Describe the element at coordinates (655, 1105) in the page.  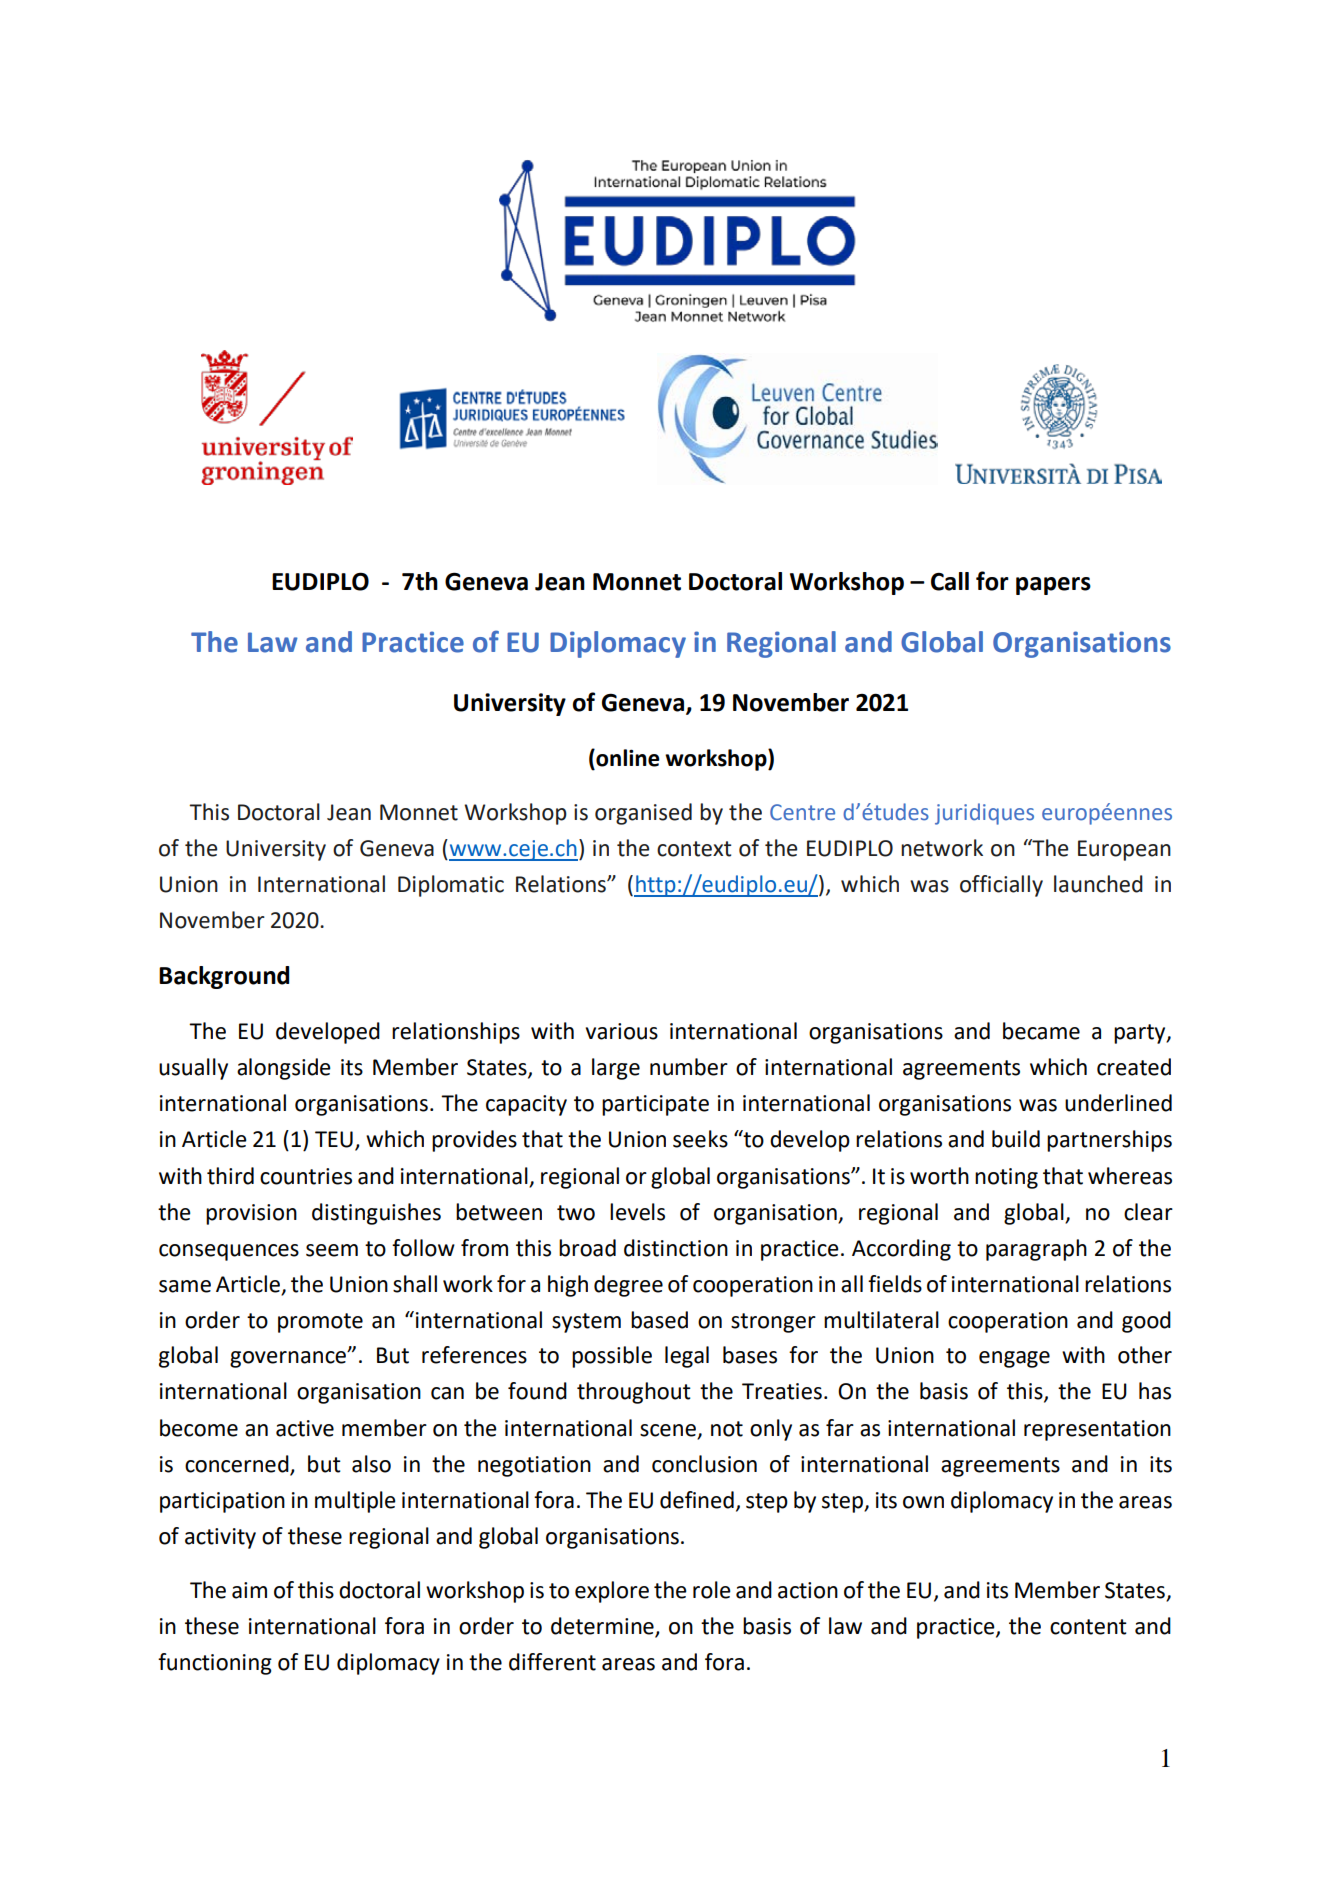
I see `participate` at that location.
